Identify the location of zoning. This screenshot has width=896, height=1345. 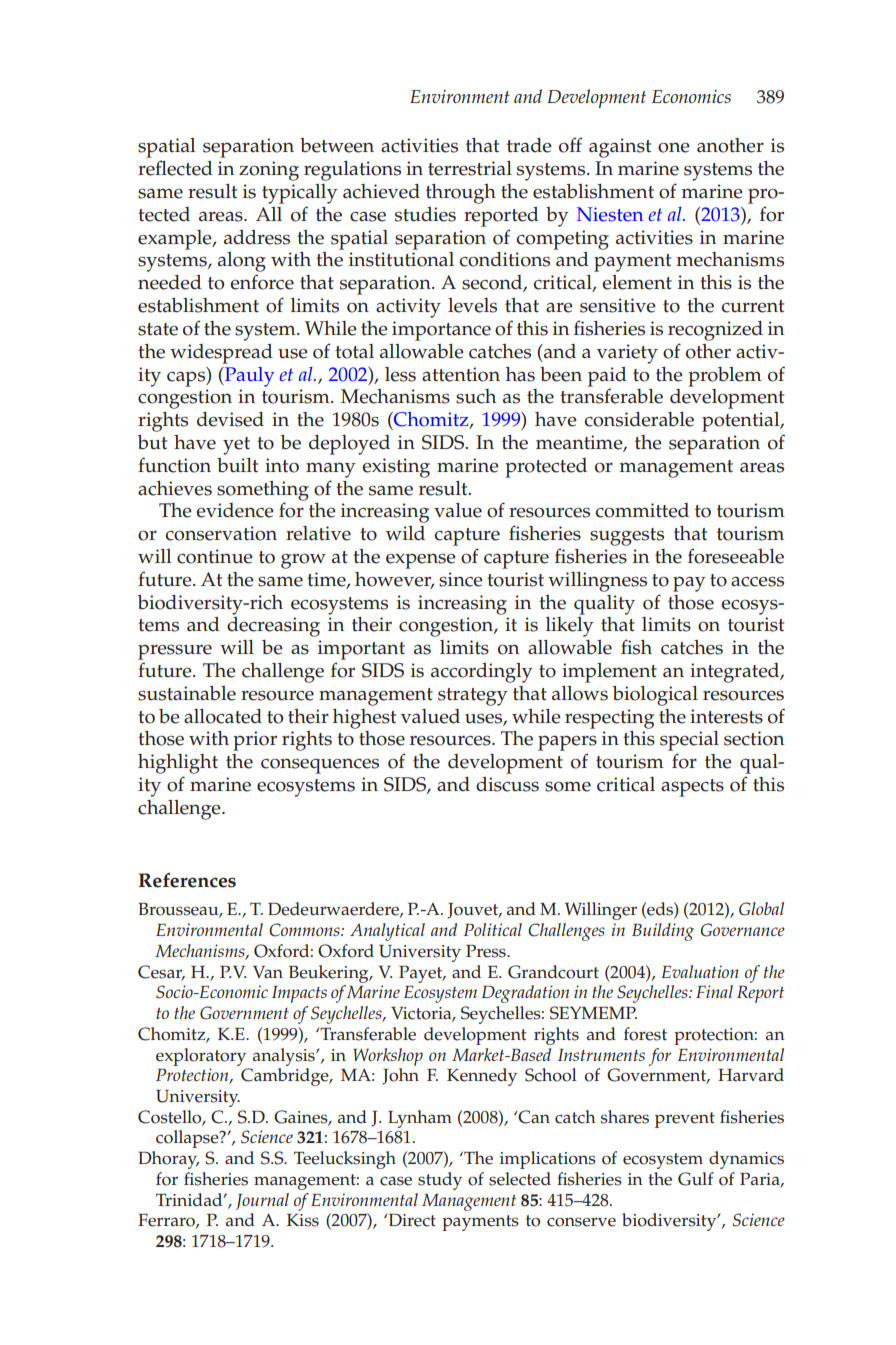
(269, 171).
